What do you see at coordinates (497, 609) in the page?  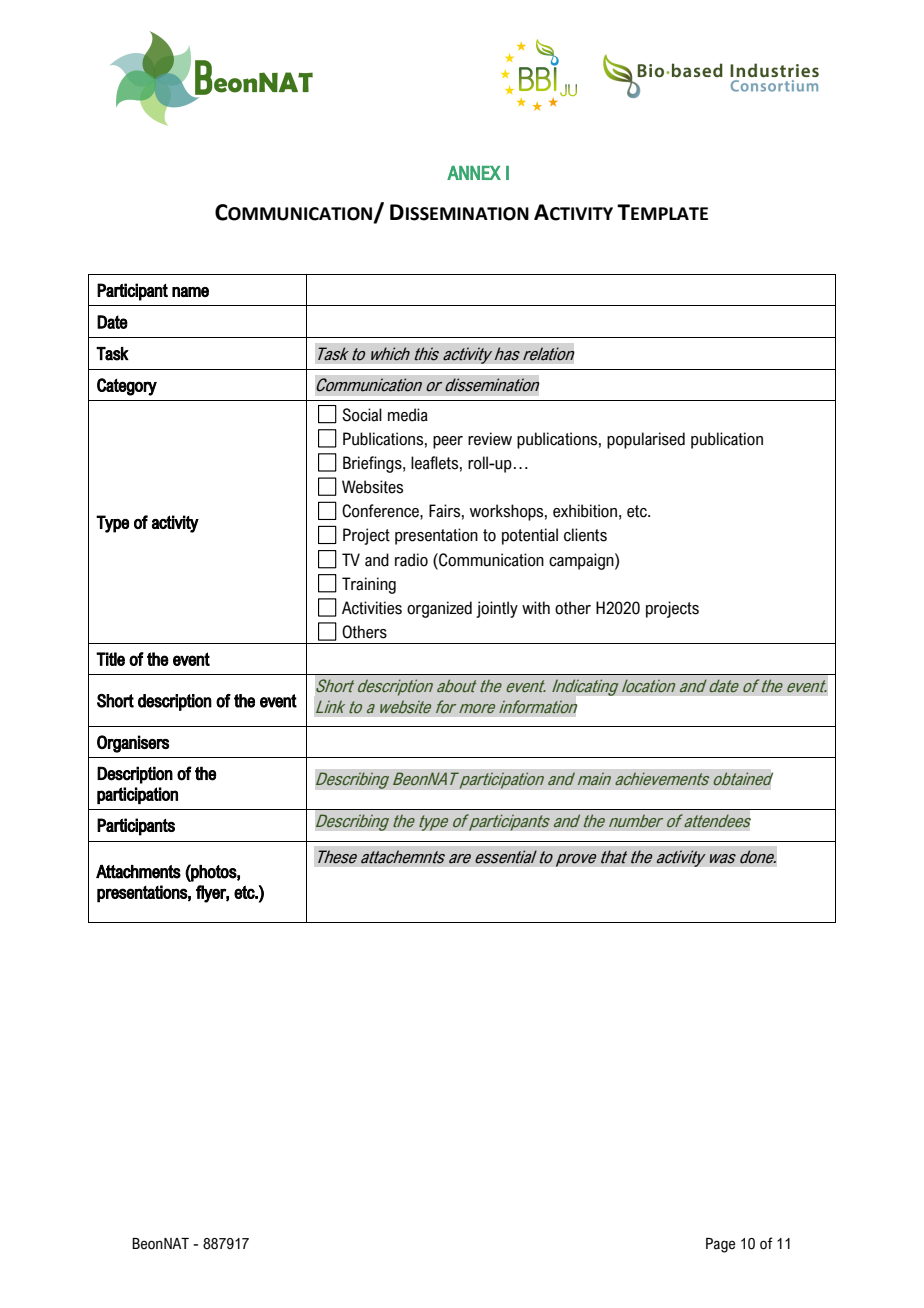 I see `jointly` at bounding box center [497, 609].
